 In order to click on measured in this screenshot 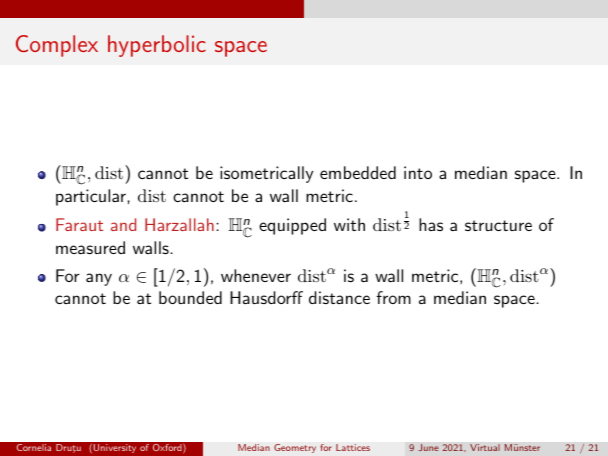, I will do `click(90, 247)`.
